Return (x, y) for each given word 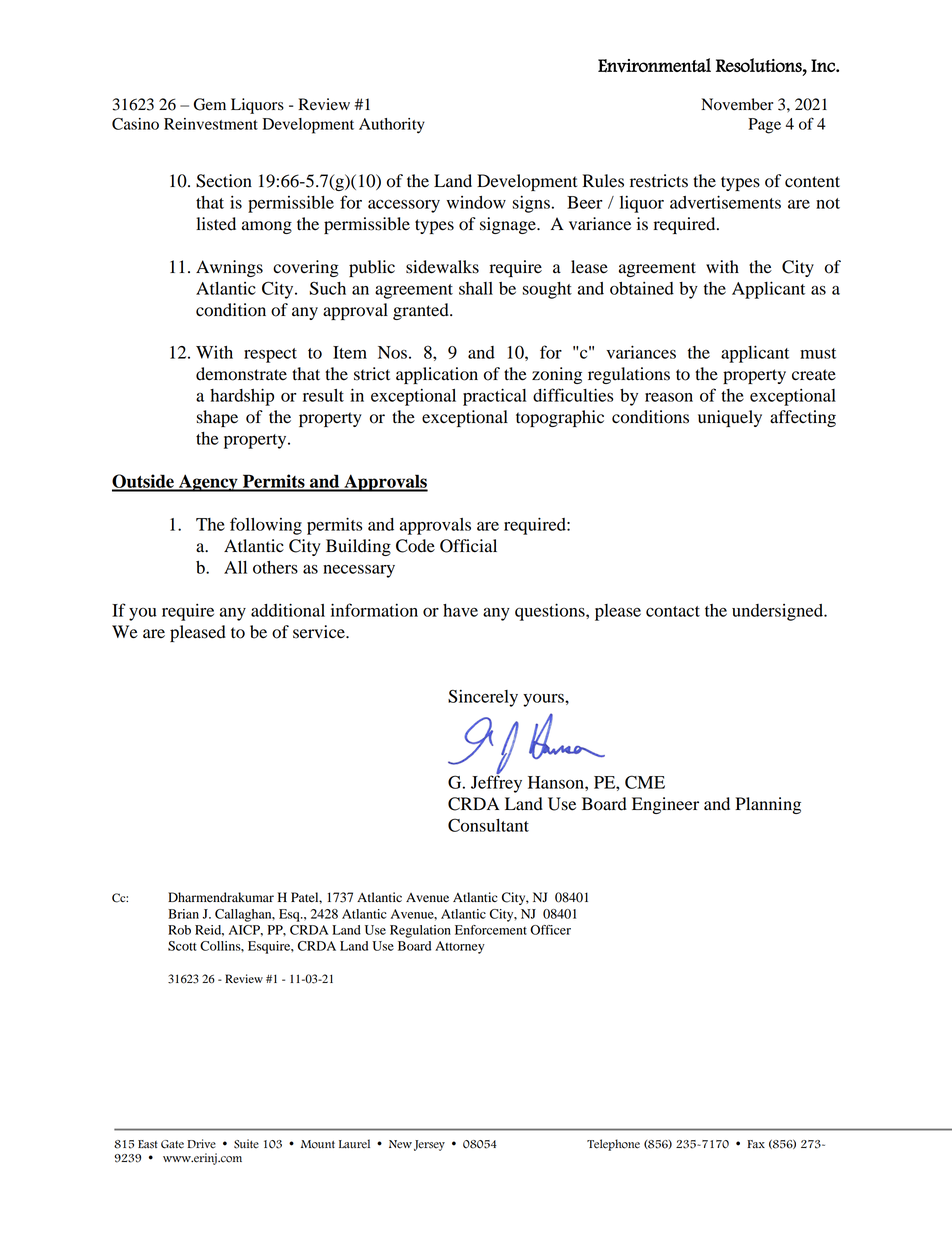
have (460, 610)
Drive (202, 1144)
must (818, 353)
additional (288, 610)
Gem (210, 104)
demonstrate (241, 374)
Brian (183, 914)
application (437, 375)
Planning (768, 805)
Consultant (488, 825)
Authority (392, 126)
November (737, 104)
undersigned (779, 612)
